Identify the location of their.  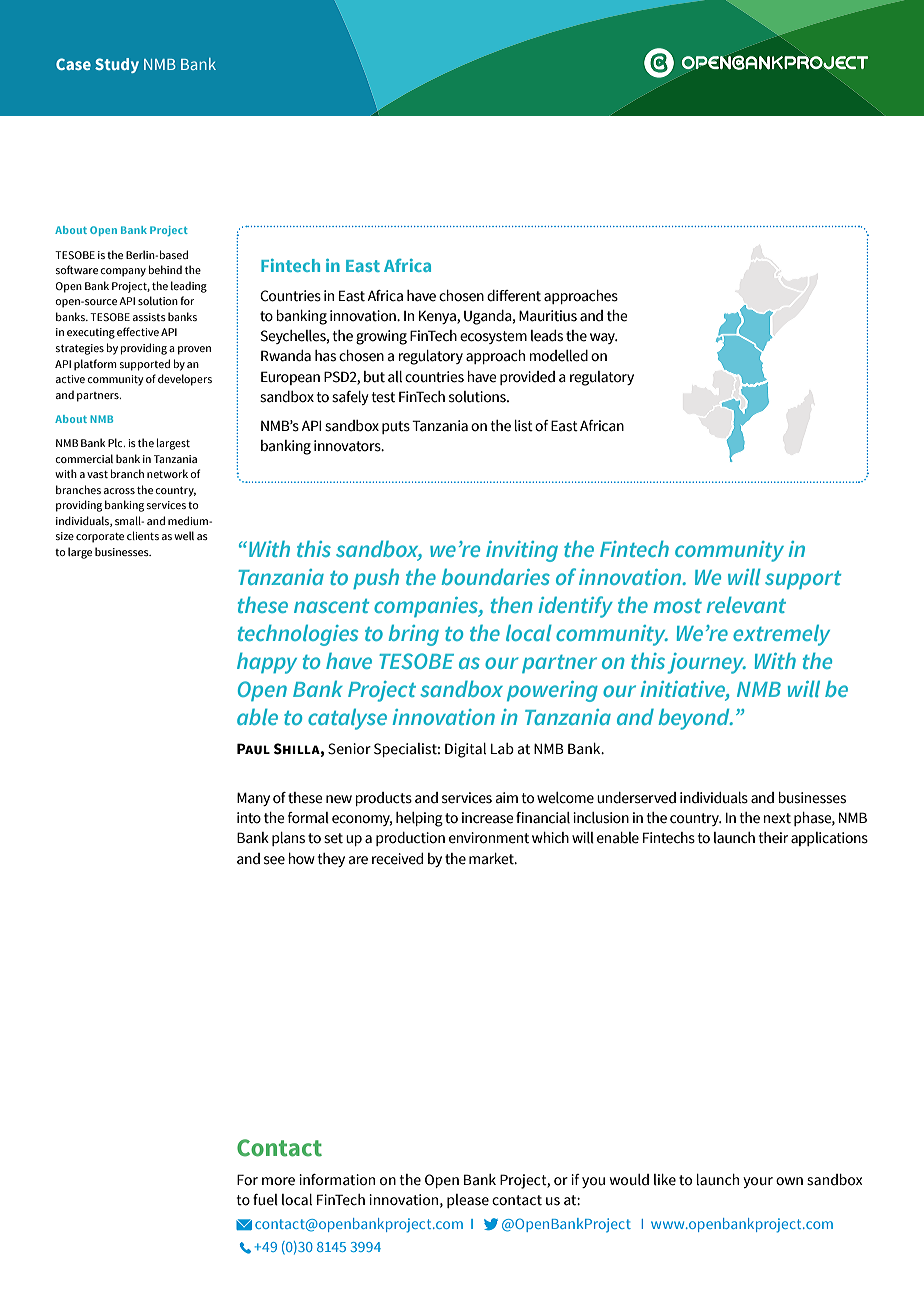
(773, 838).
